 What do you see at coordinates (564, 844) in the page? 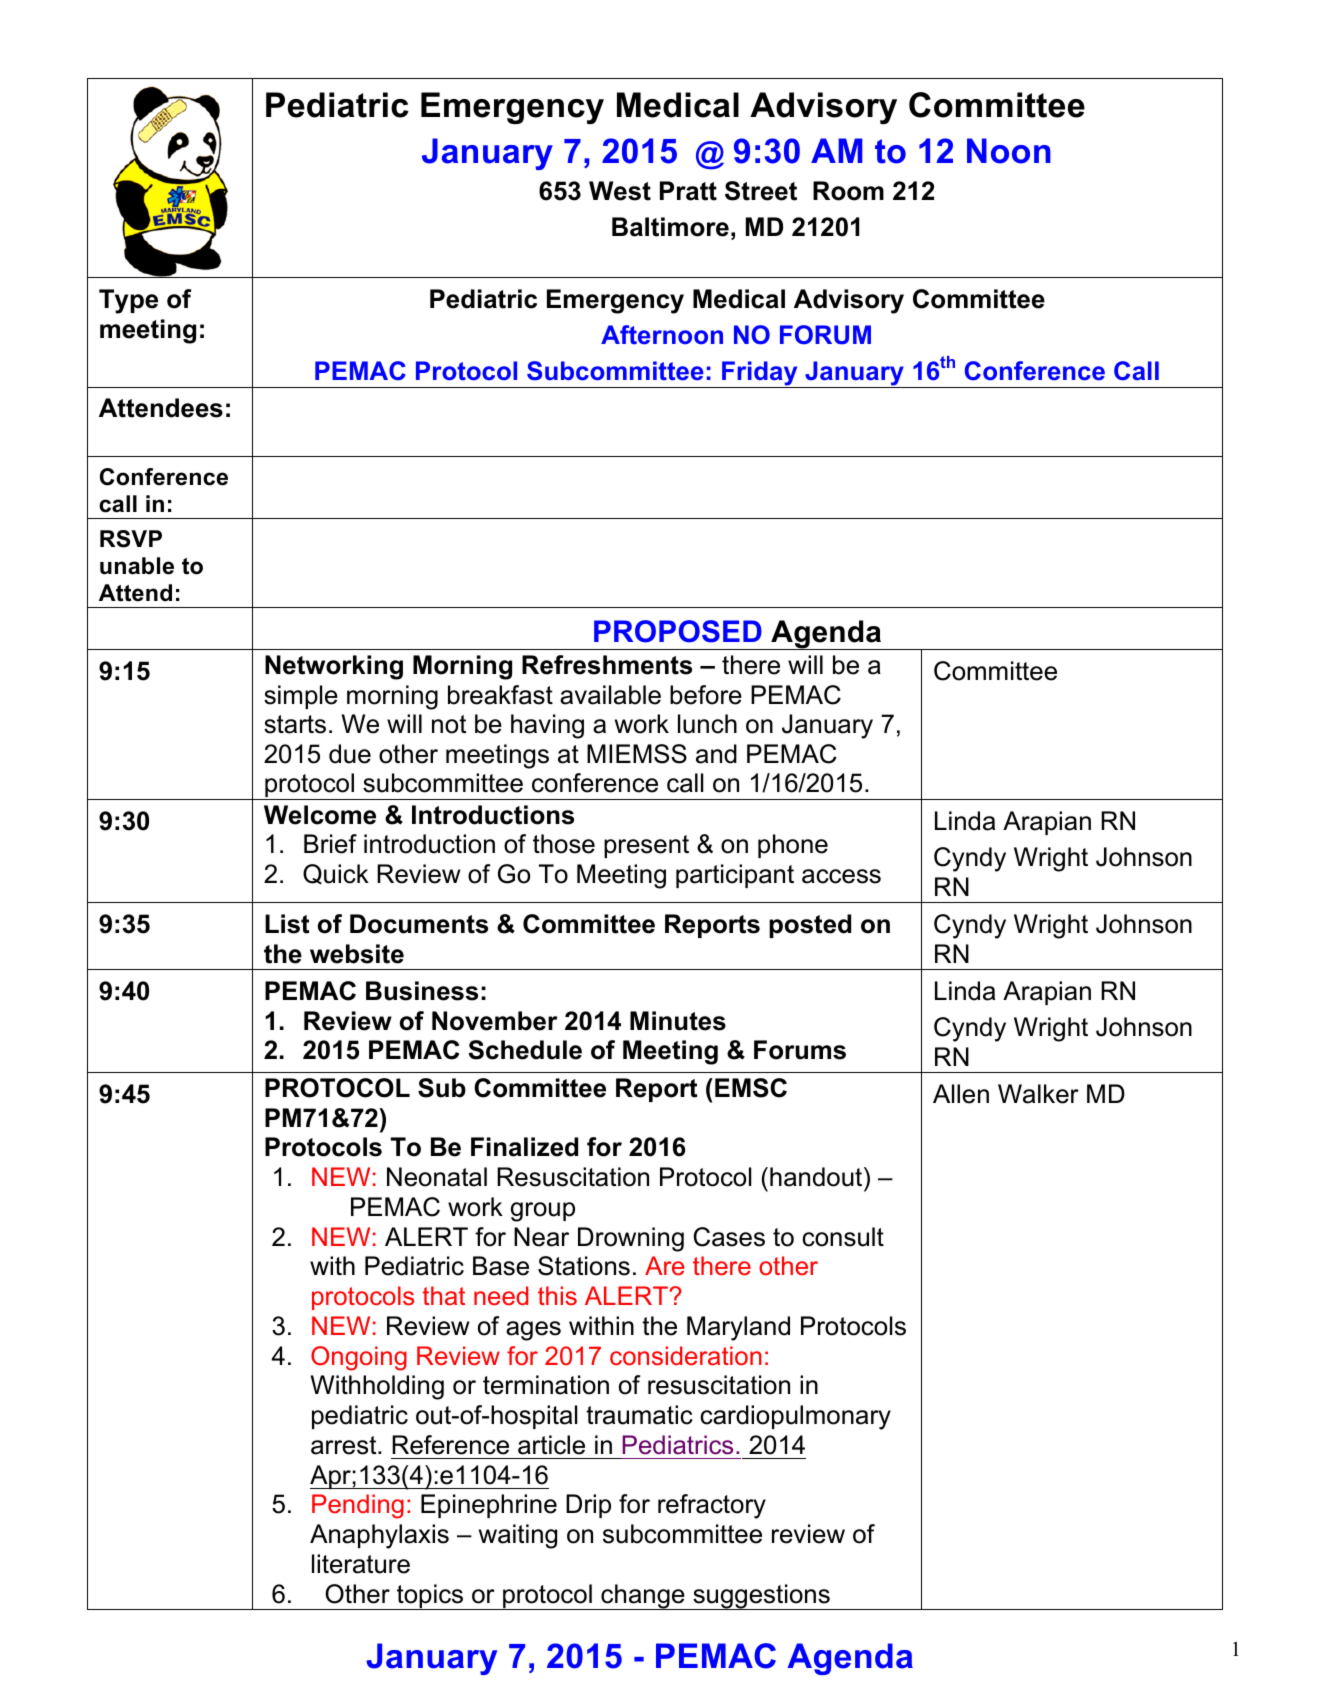
I see `those` at bounding box center [564, 844].
